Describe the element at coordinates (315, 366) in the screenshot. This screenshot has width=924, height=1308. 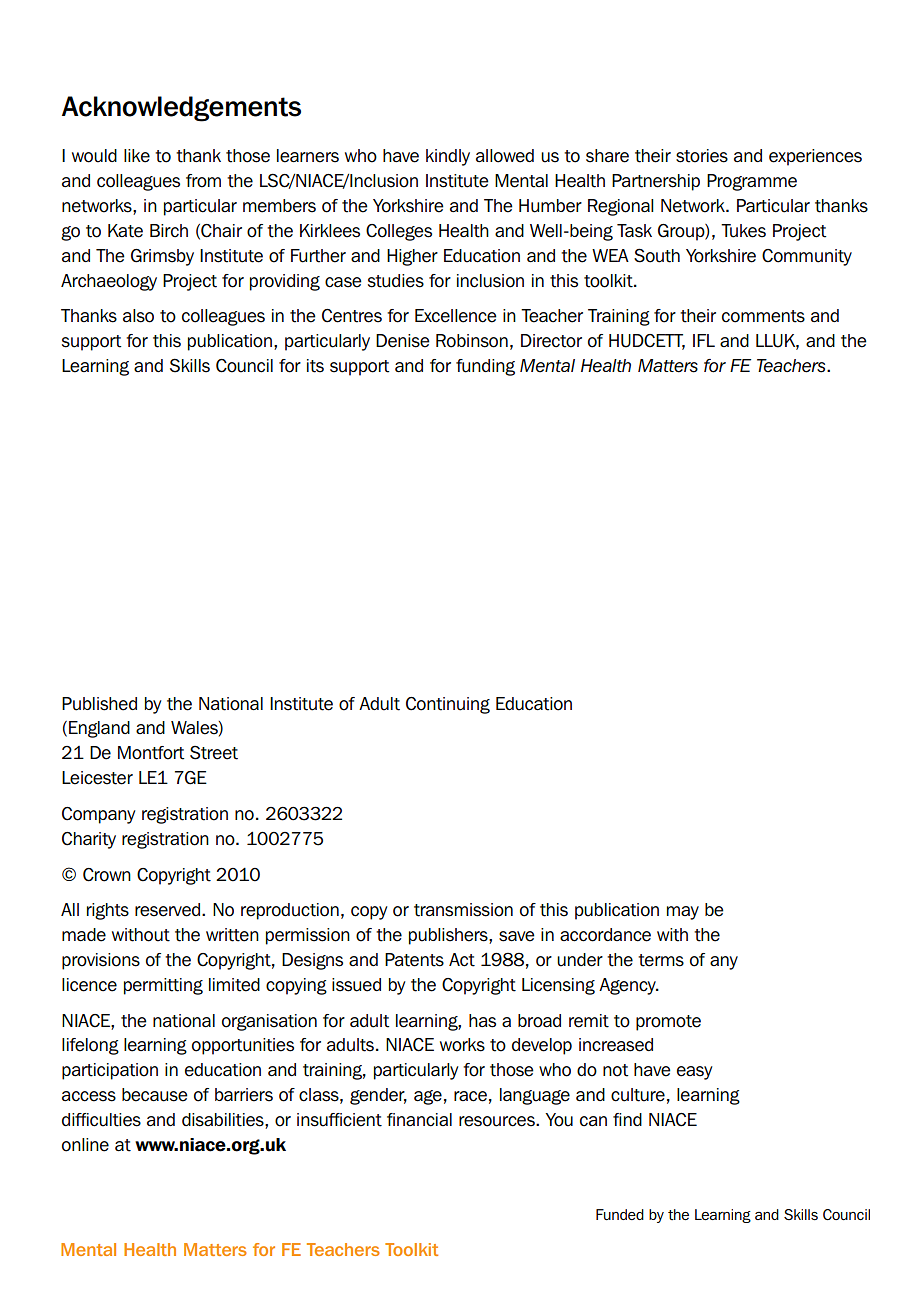
I see `its` at that location.
